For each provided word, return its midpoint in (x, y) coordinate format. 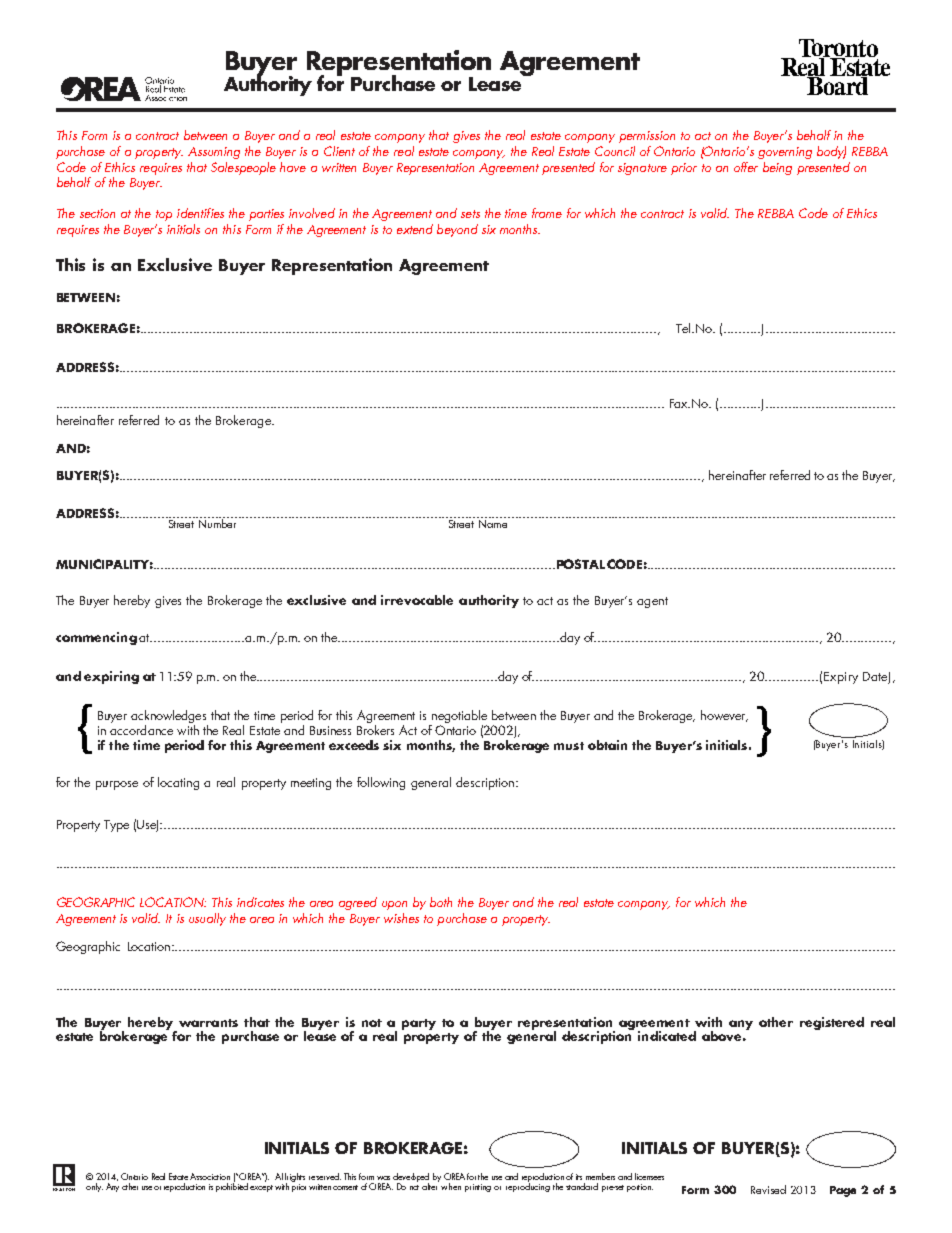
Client (339, 151)
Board (837, 84)
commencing (96, 638)
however (724, 716)
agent (652, 602)
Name (493, 522)
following (381, 783)
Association (210, 1176)
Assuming (214, 153)
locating (178, 783)
